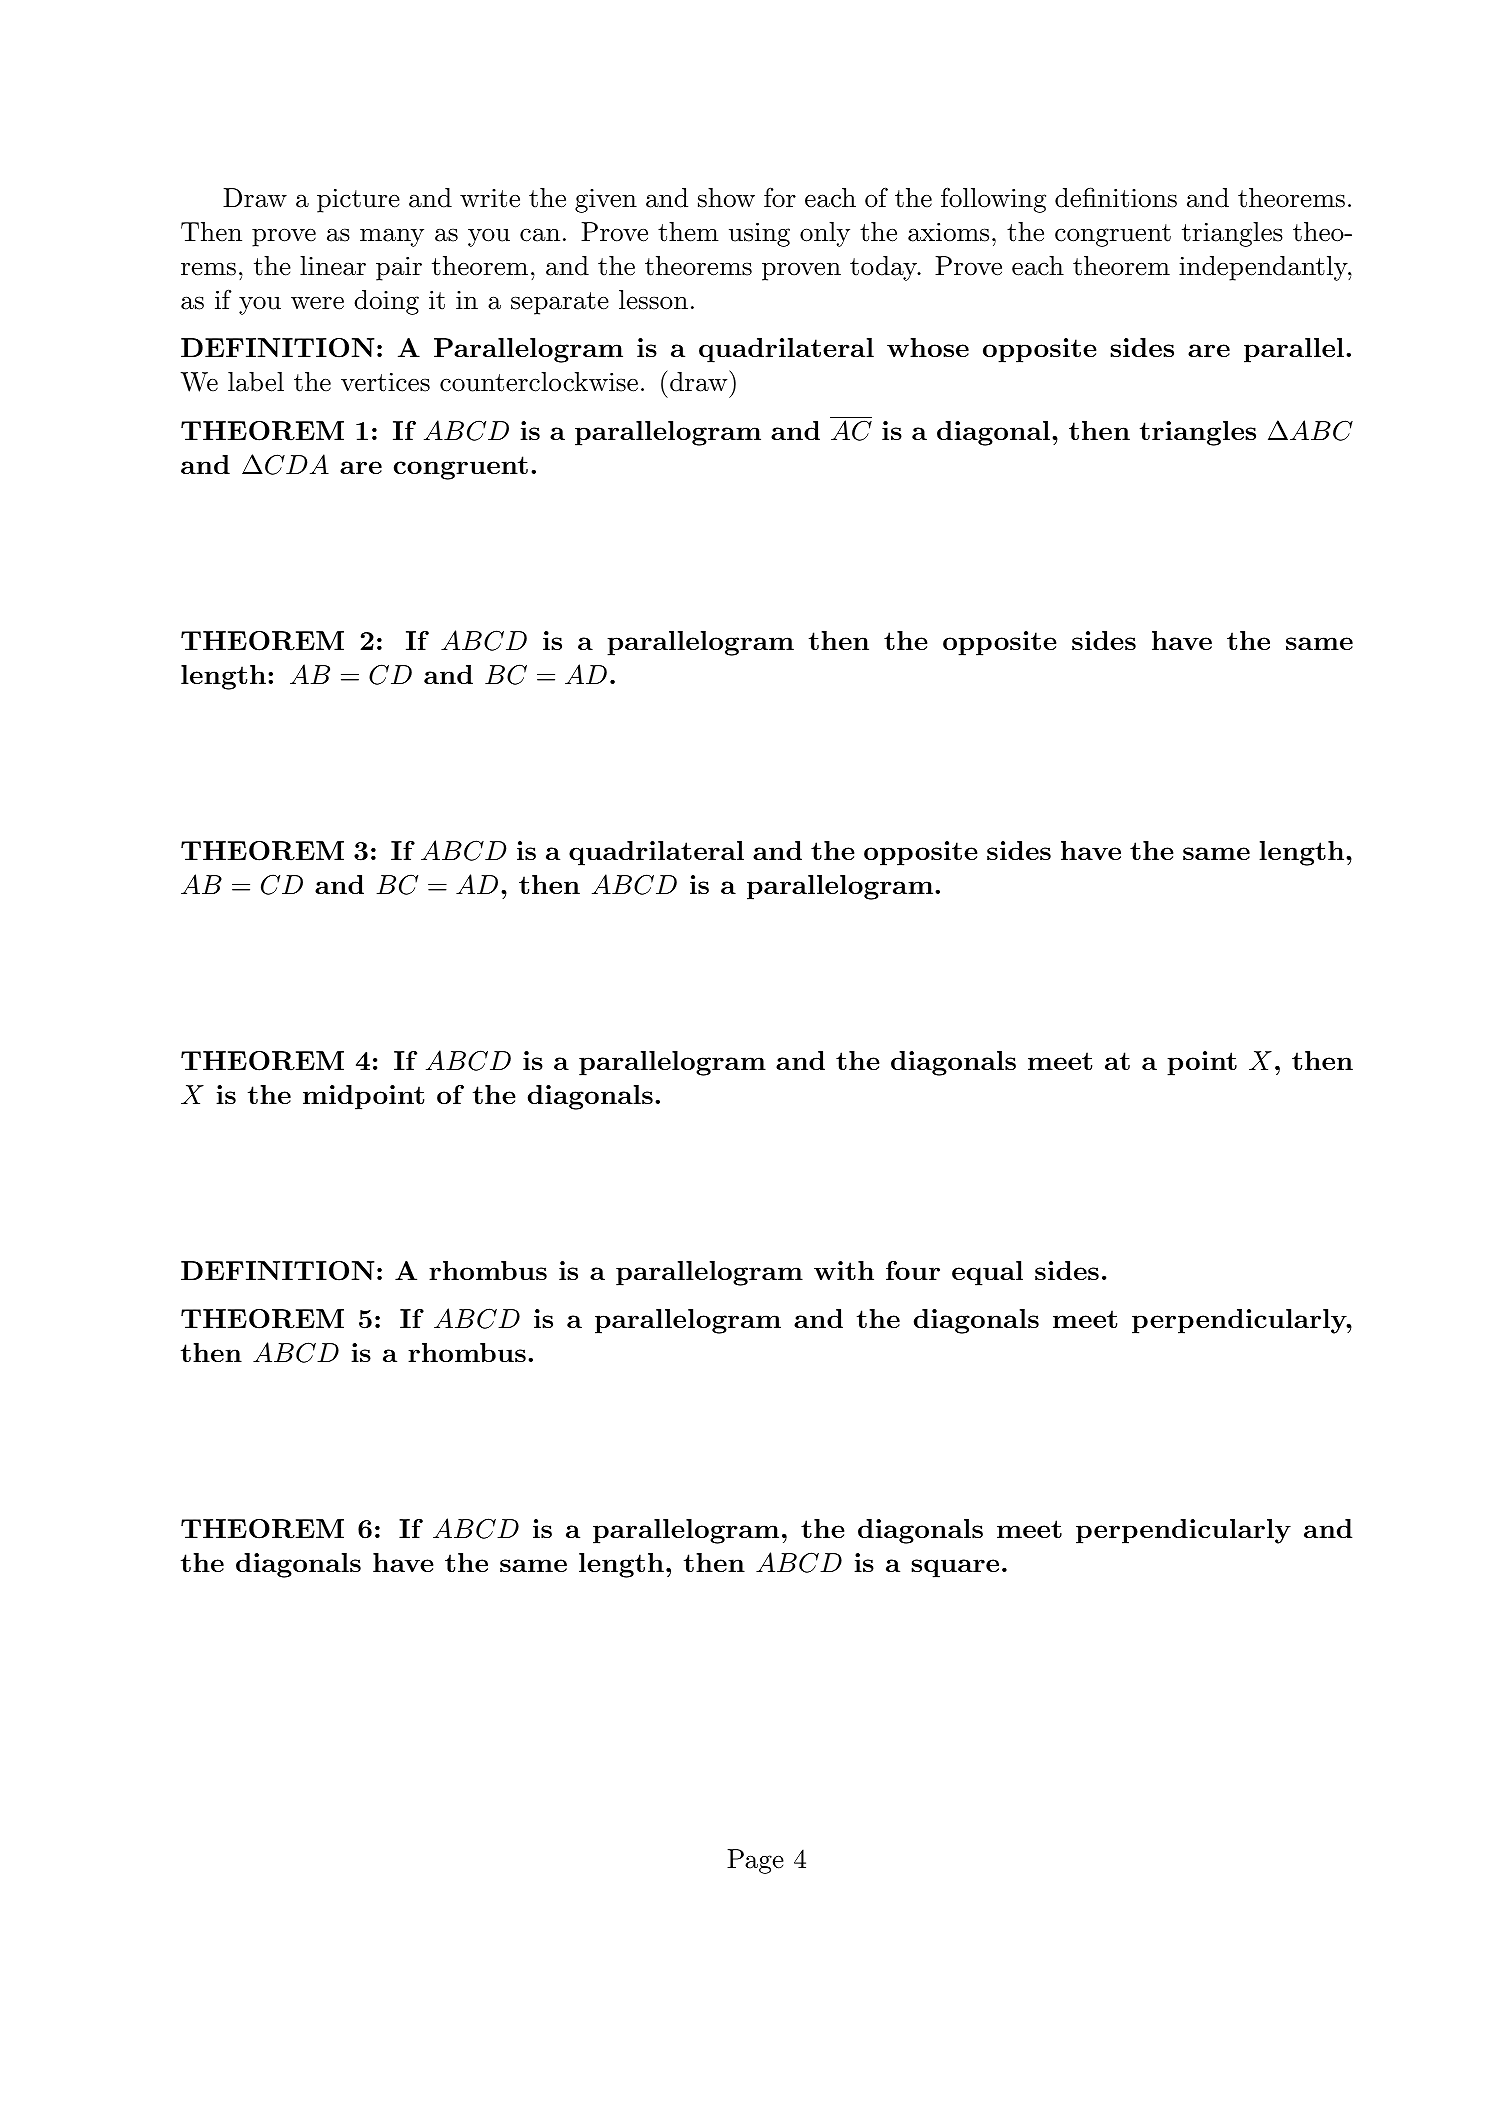 The width and height of the page is (1492, 2110). Describe the element at coordinates (928, 347) in the page. I see `whose` at that location.
